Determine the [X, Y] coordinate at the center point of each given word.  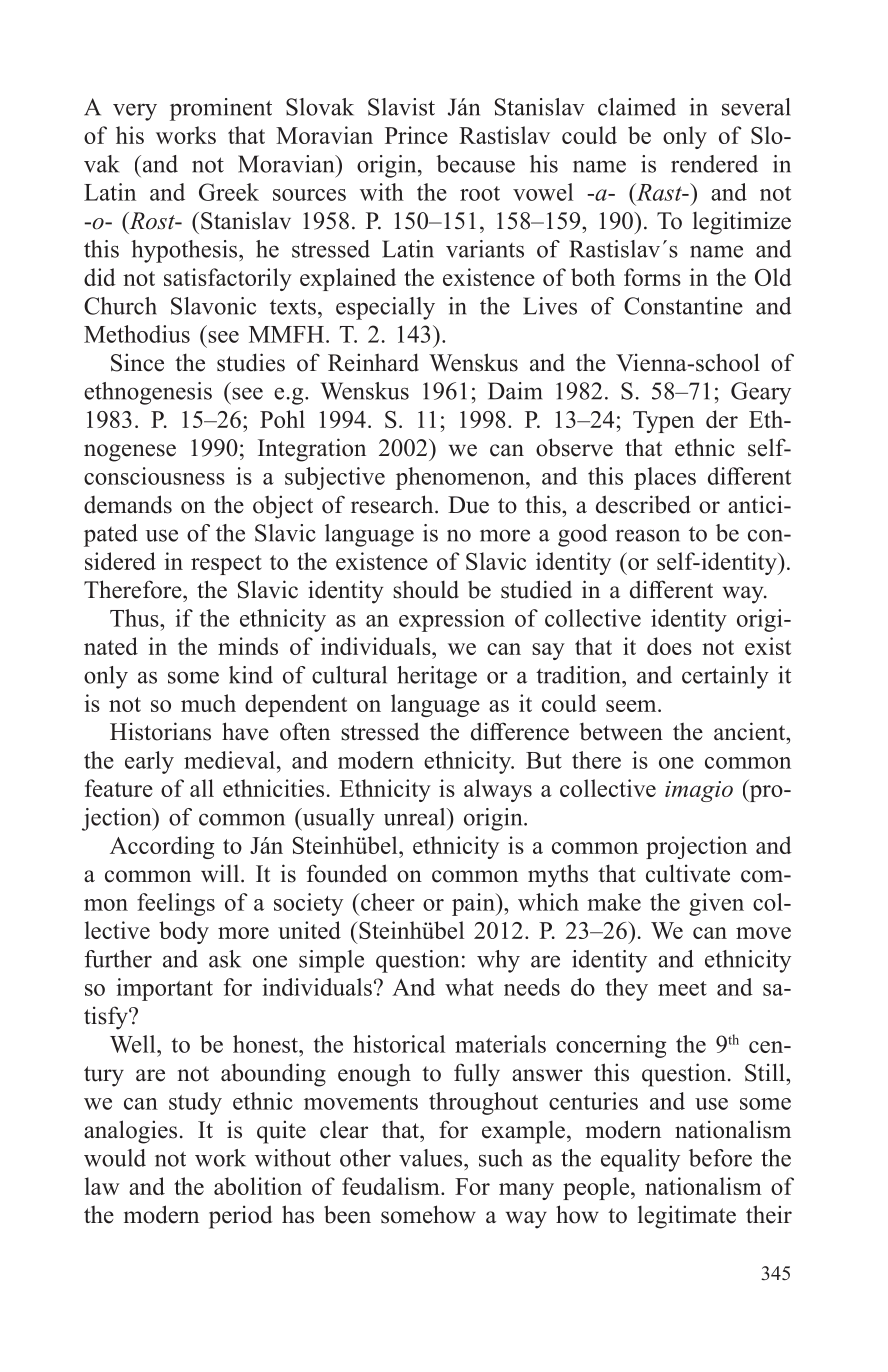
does [669, 646]
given [716, 904]
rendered [714, 164]
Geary [761, 393]
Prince [416, 135]
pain [474, 904]
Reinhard [373, 362]
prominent [221, 109]
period [240, 1217]
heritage [437, 677]
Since [137, 362]
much [208, 703]
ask [225, 959]
